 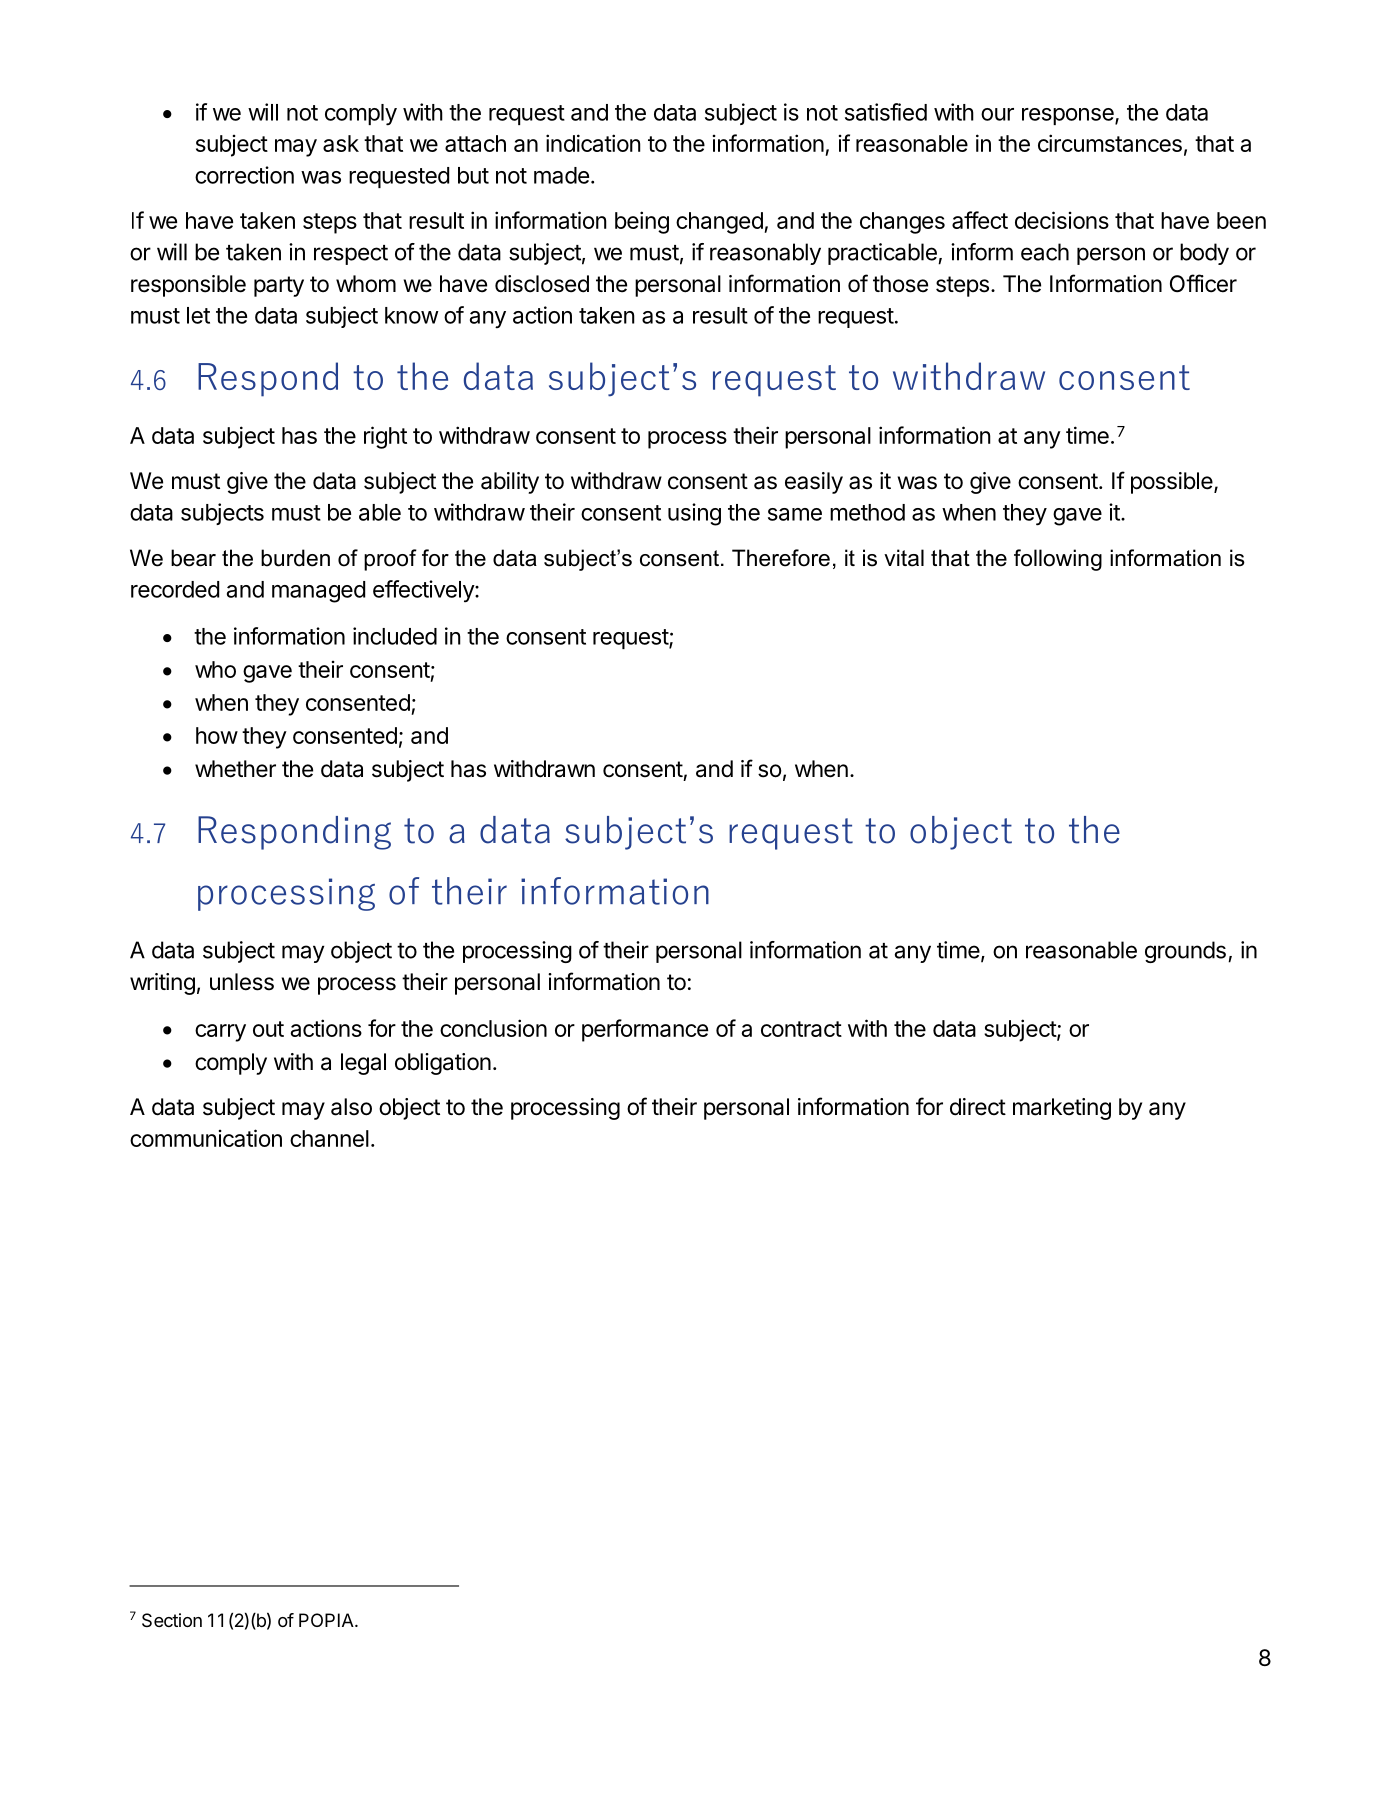 What do you see at coordinates (341, 143) in the screenshot?
I see `ask` at bounding box center [341, 143].
